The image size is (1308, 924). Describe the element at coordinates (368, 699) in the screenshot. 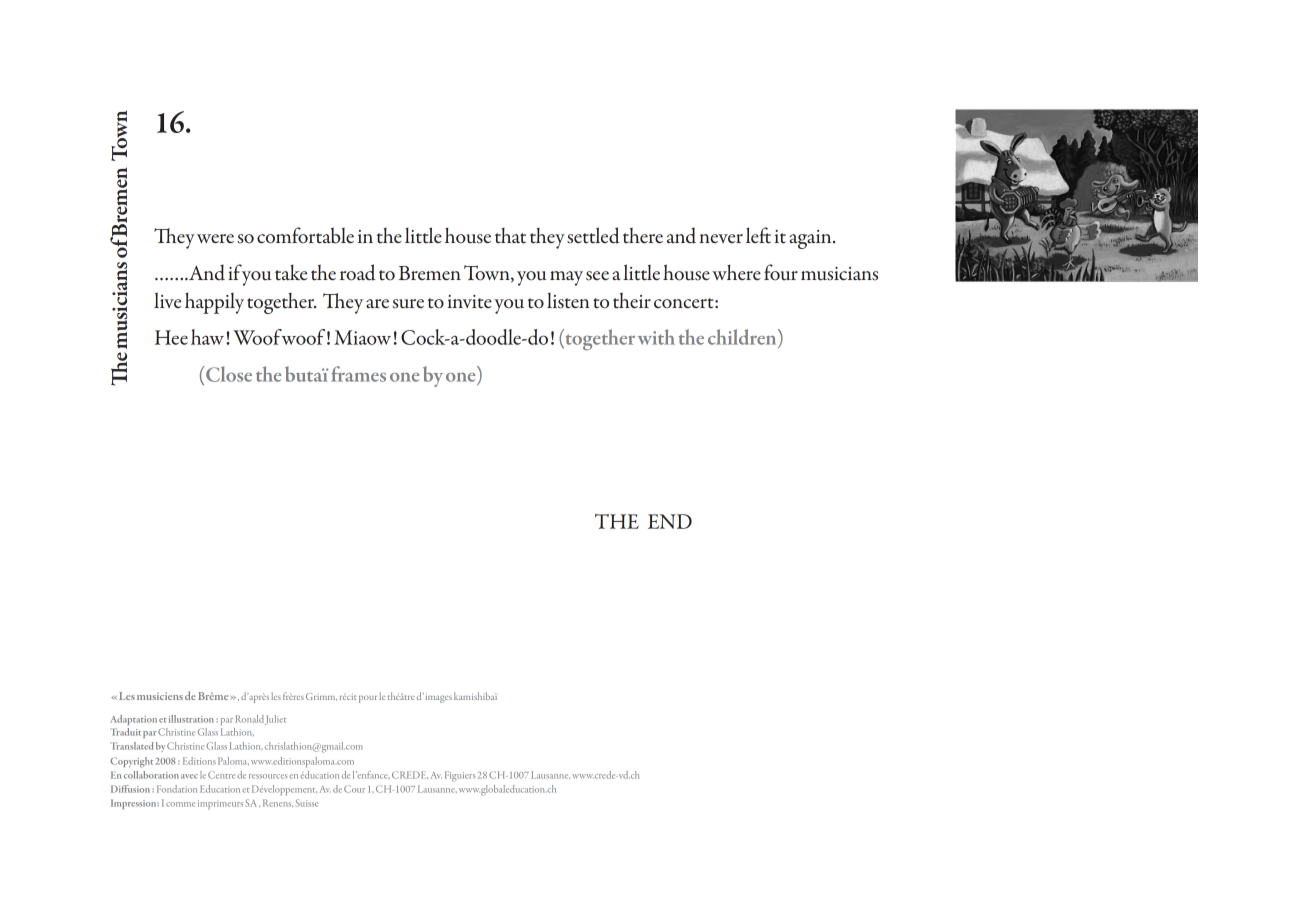

I see `pour` at that location.
